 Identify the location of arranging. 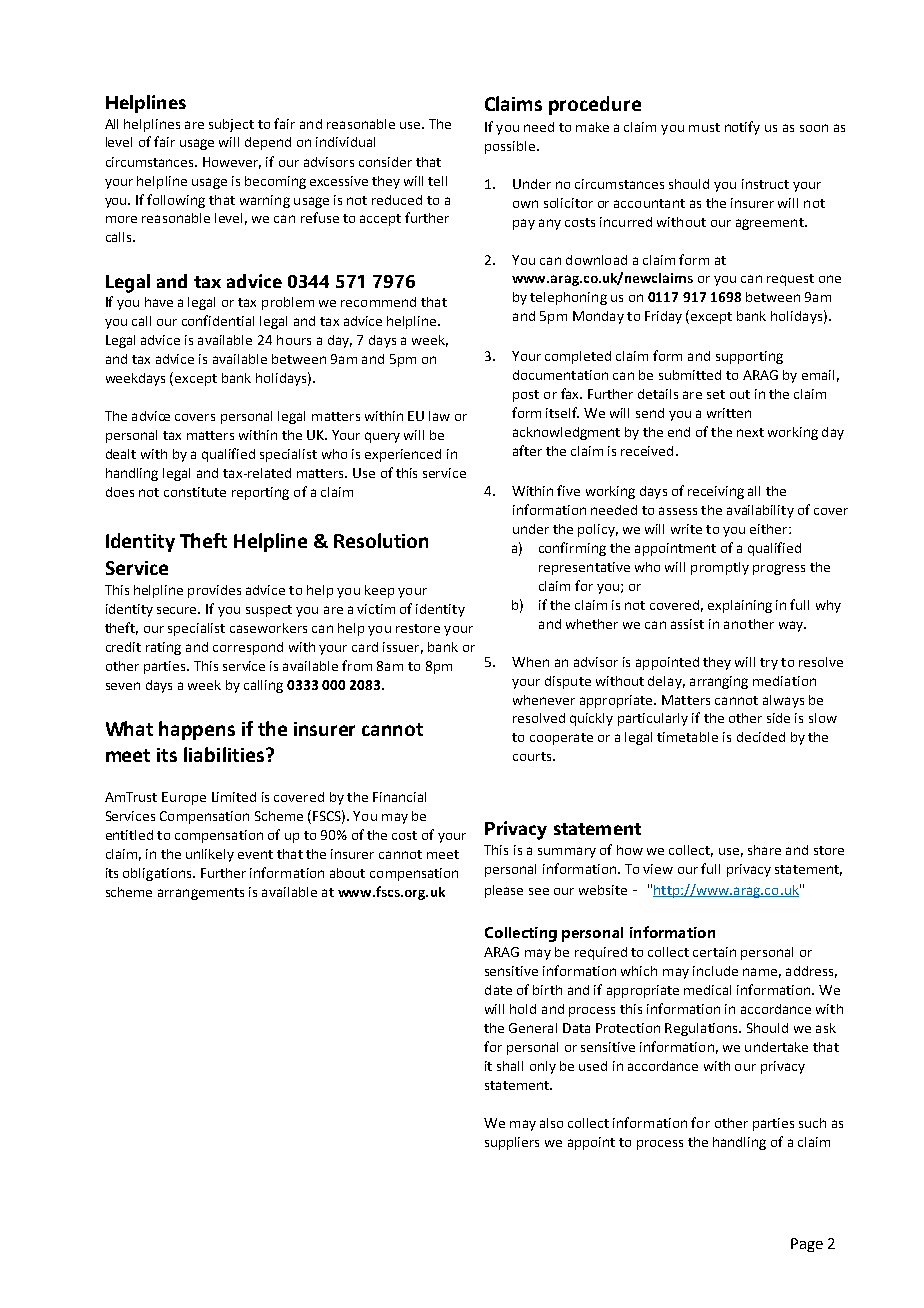
(719, 682).
